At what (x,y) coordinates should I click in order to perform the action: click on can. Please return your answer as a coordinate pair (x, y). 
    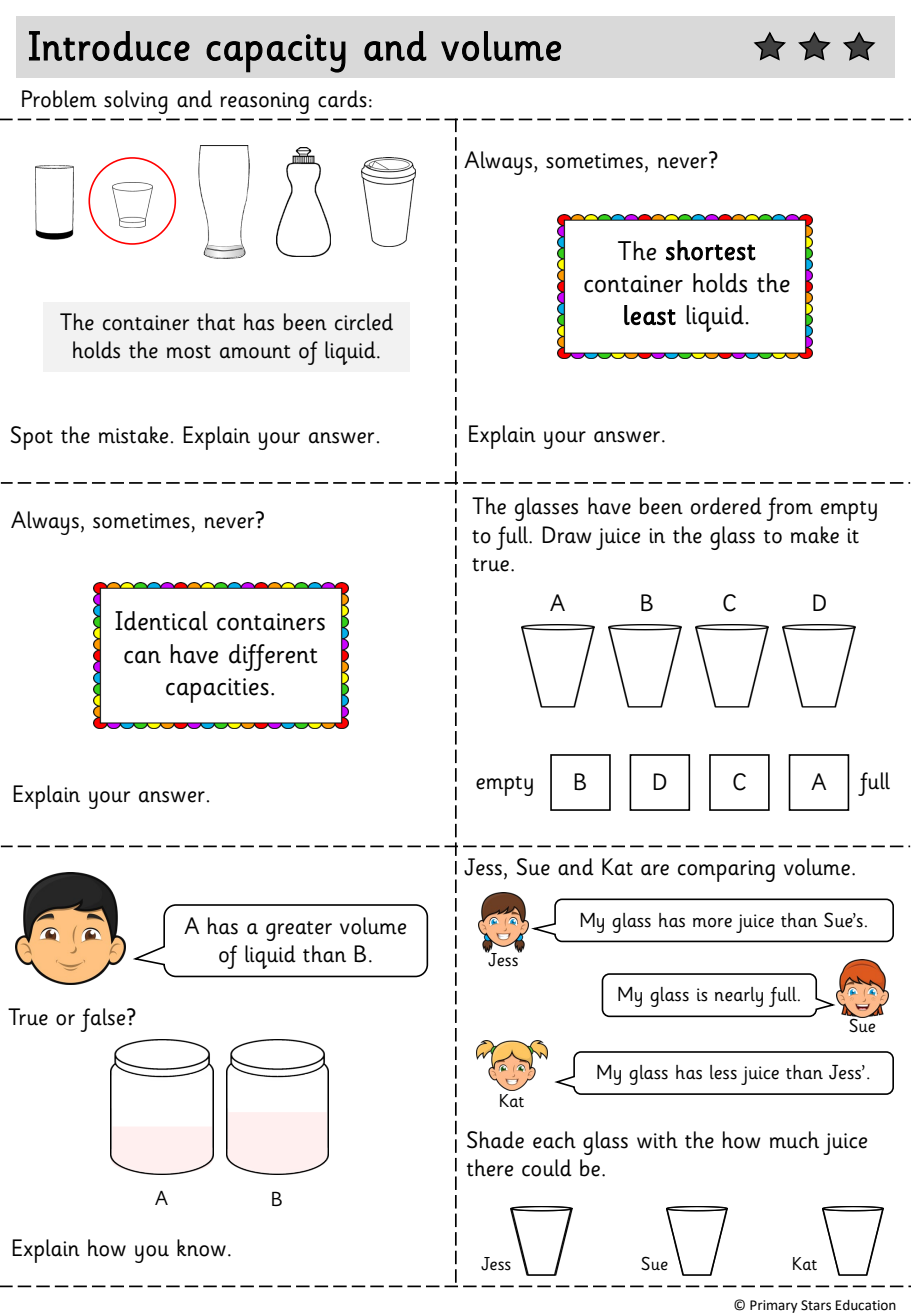
    Looking at the image, I should click on (142, 657).
